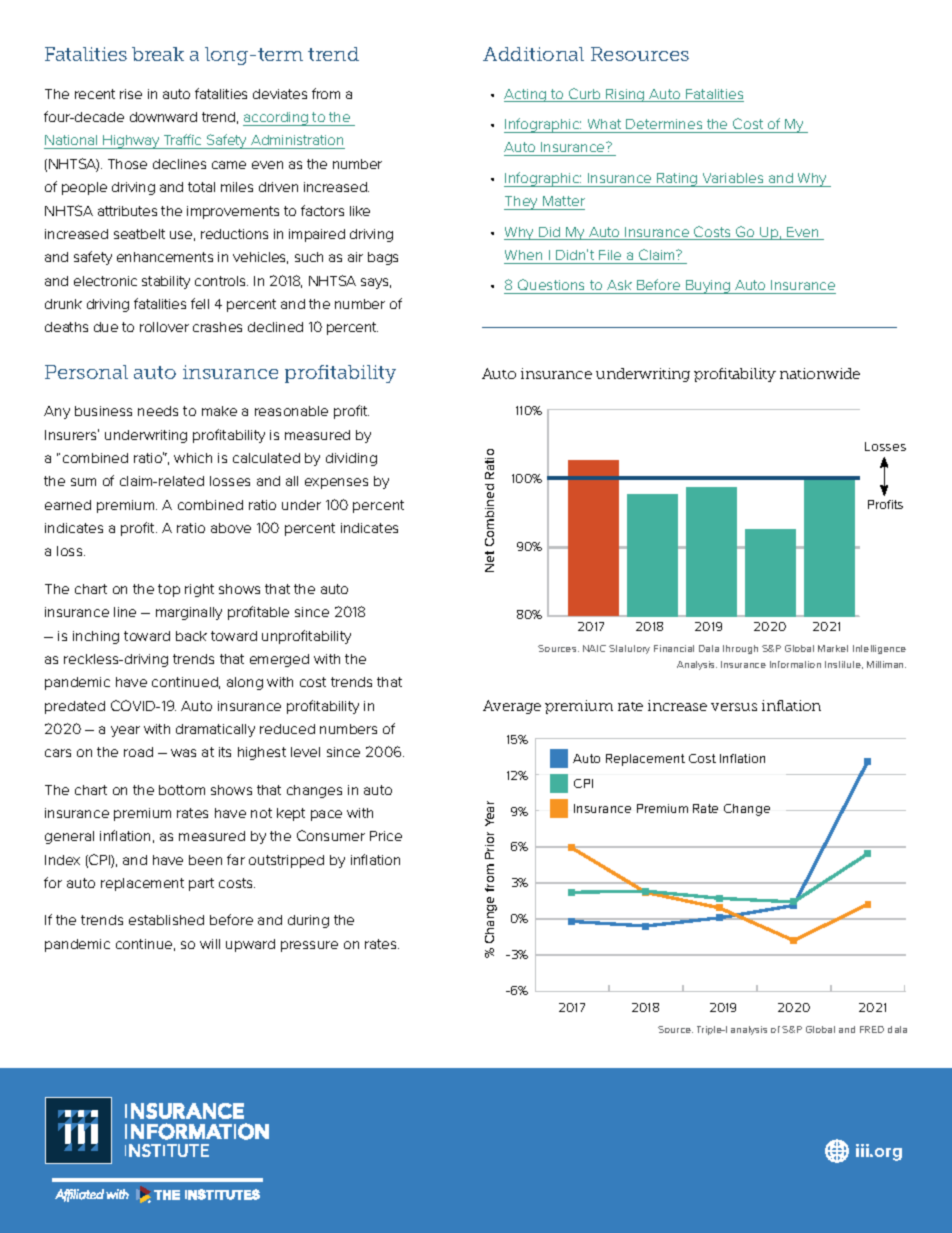  Describe the element at coordinates (526, 95) in the page. I see `Acting` at that location.
